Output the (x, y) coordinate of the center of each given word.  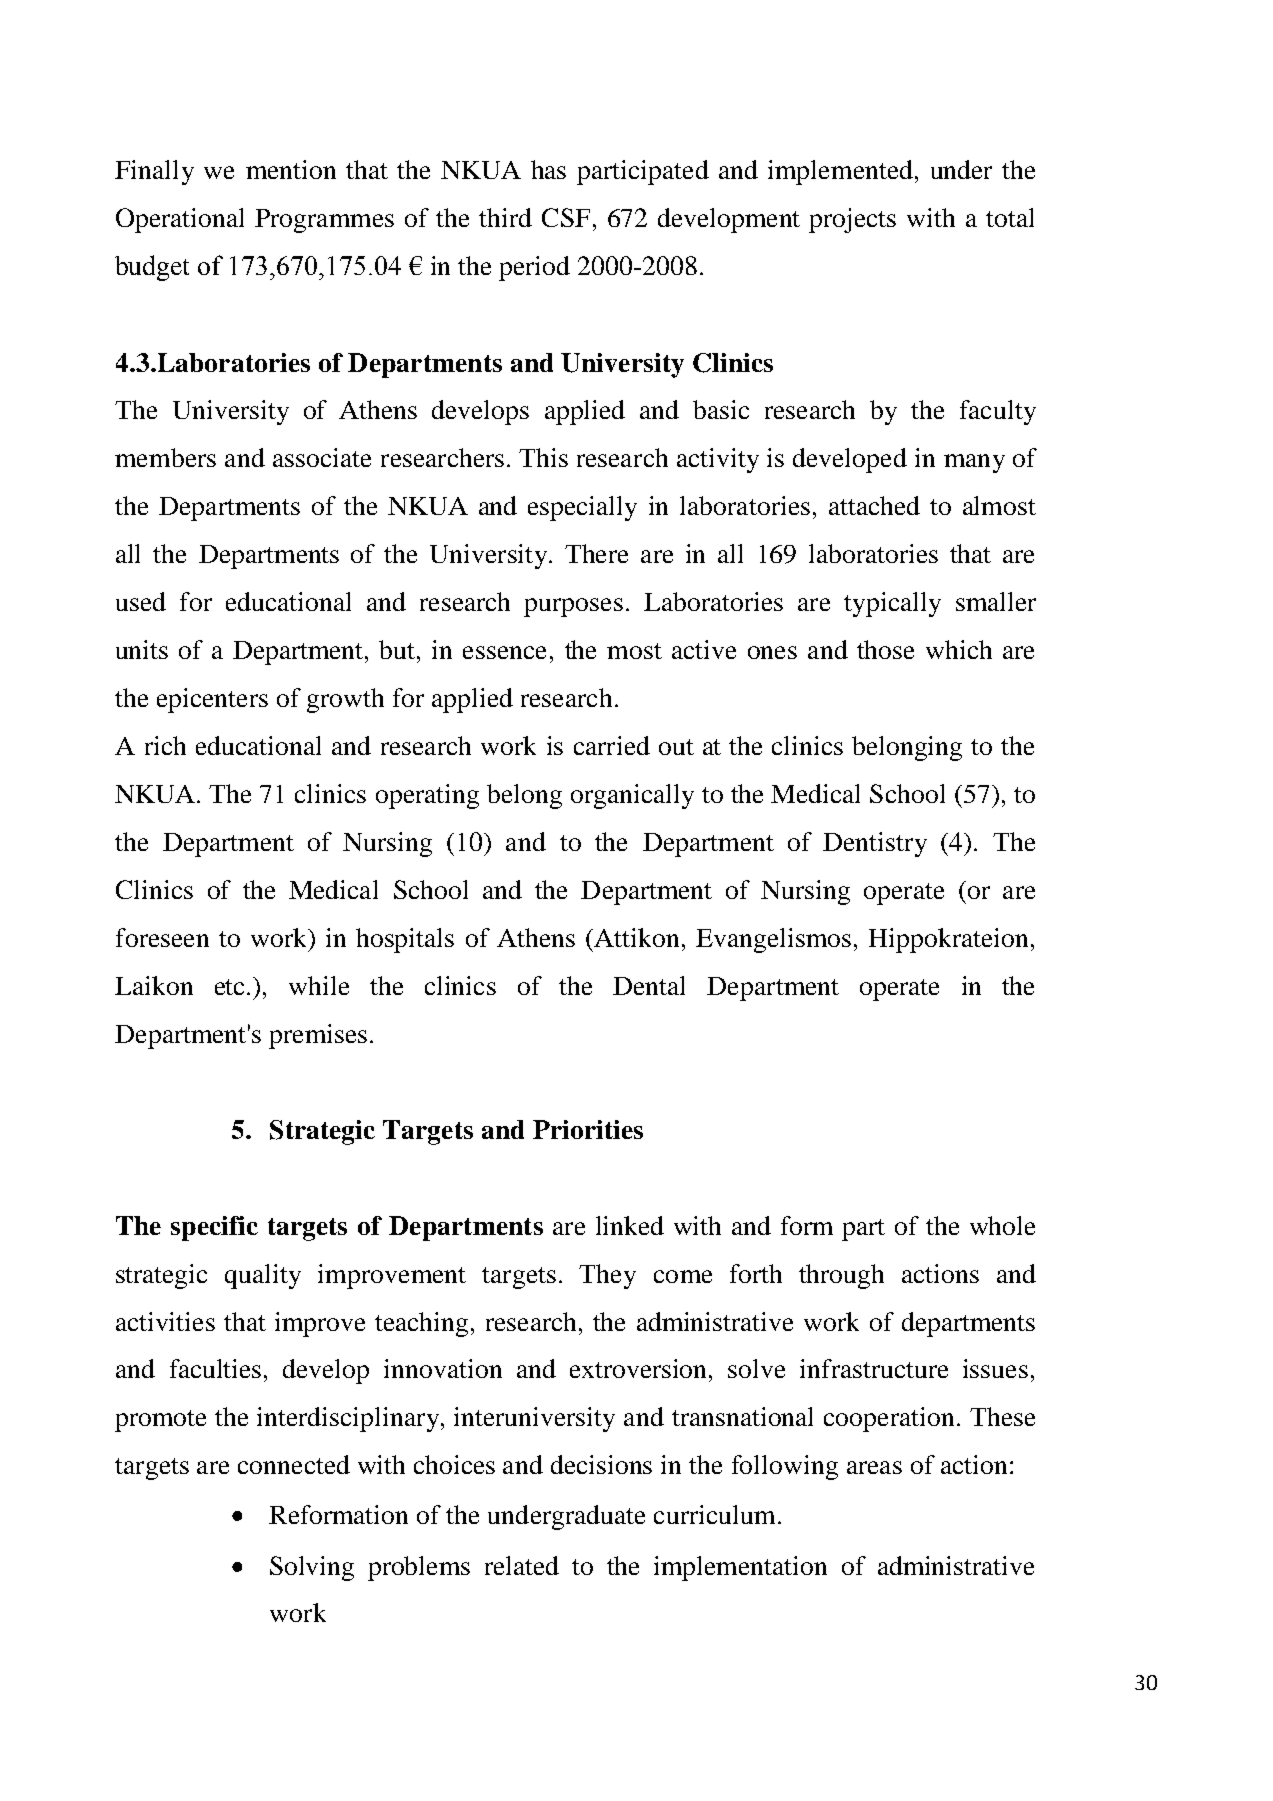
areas (874, 1467)
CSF (566, 217)
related (522, 1565)
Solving (312, 1568)
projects (852, 220)
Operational (180, 220)
